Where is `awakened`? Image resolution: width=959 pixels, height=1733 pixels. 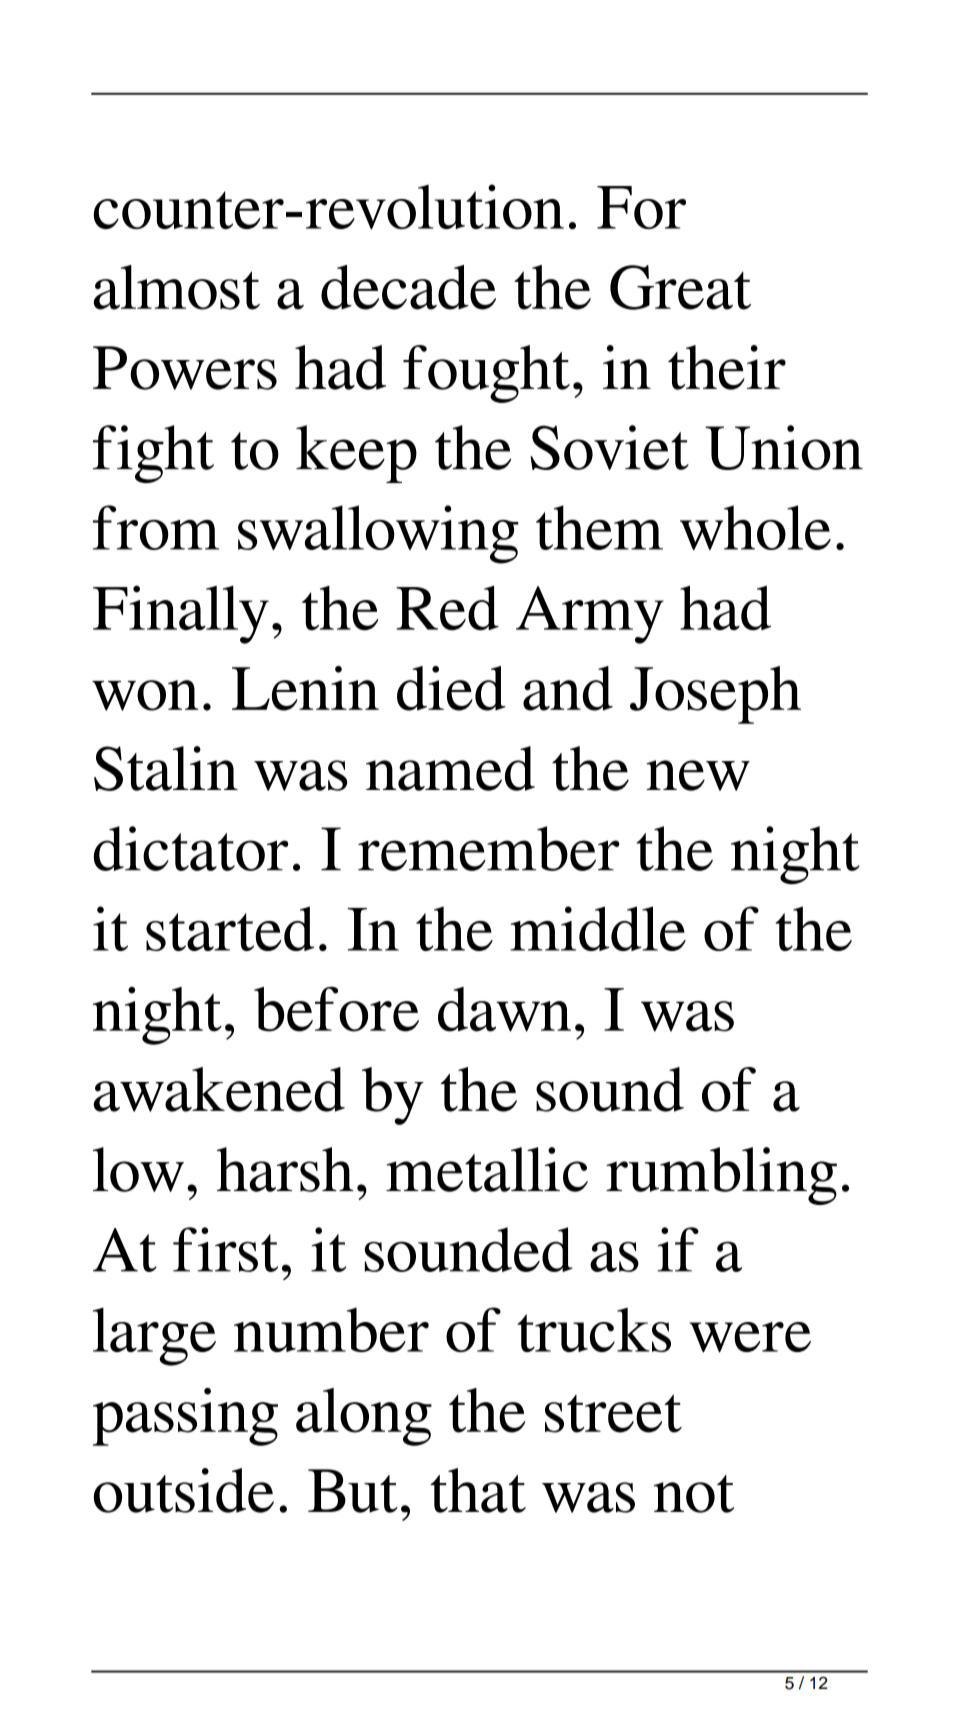 awakened is located at coordinates (219, 1089).
